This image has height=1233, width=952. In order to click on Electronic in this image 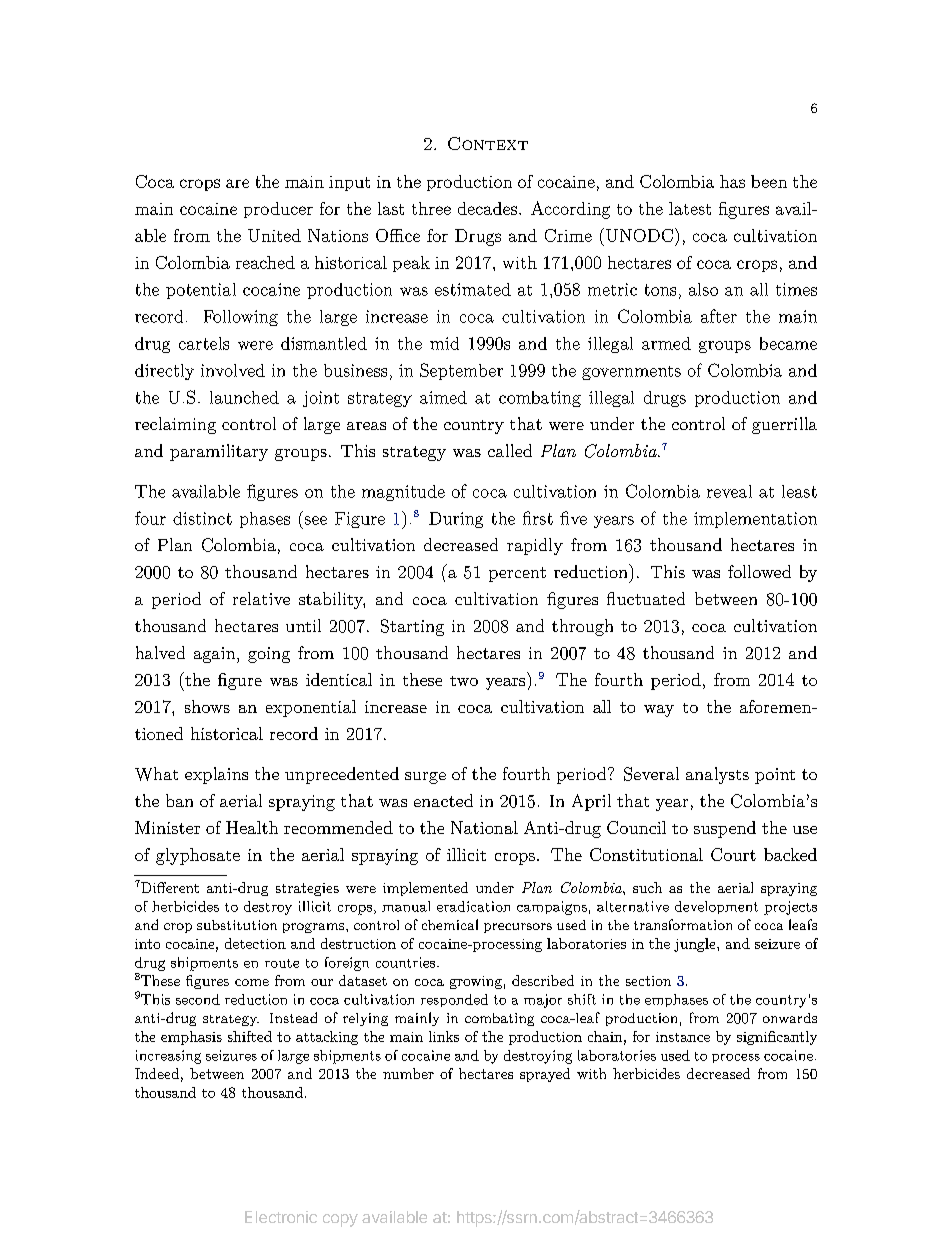, I will do `click(281, 1217)`.
